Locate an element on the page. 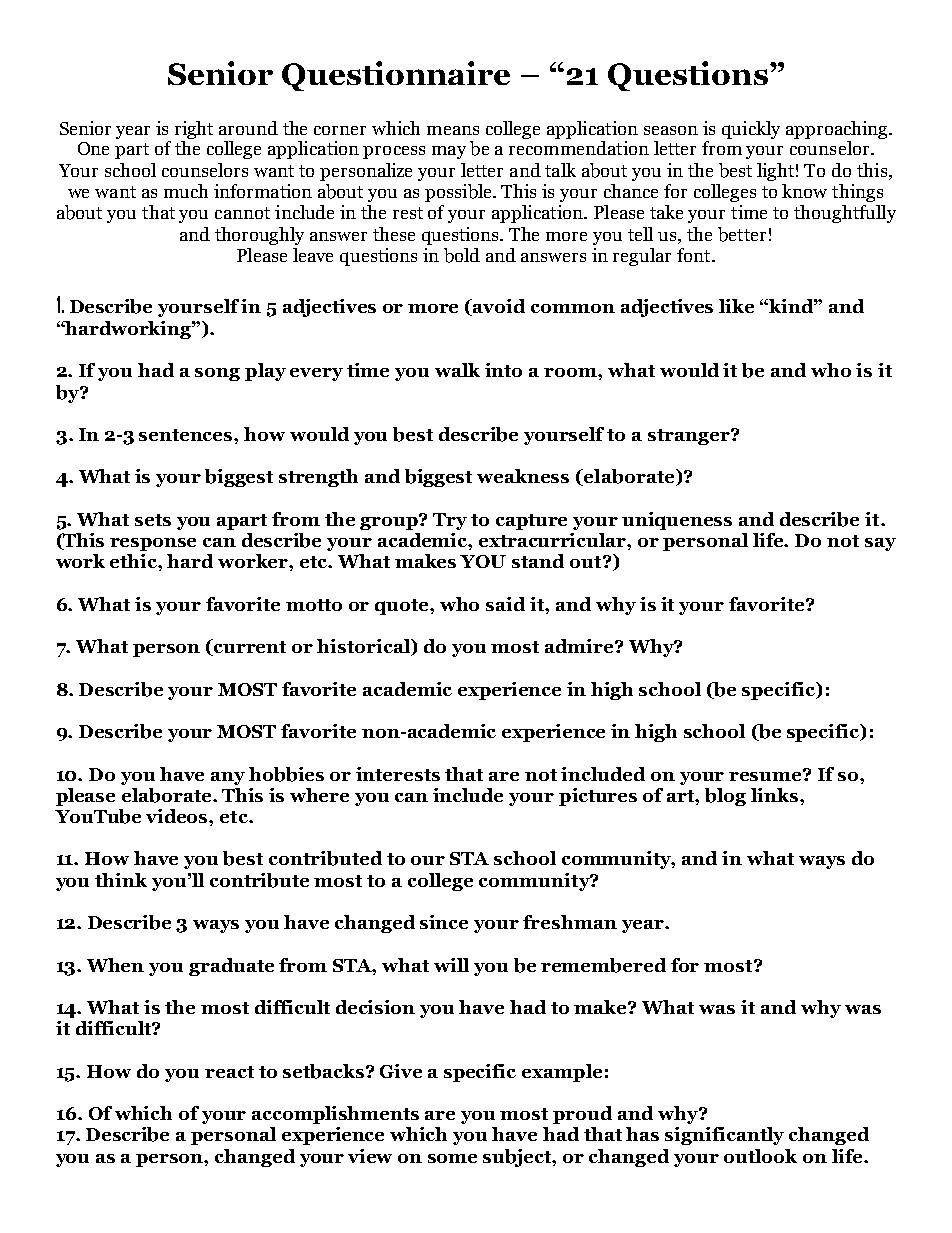  react is located at coordinates (229, 1072).
